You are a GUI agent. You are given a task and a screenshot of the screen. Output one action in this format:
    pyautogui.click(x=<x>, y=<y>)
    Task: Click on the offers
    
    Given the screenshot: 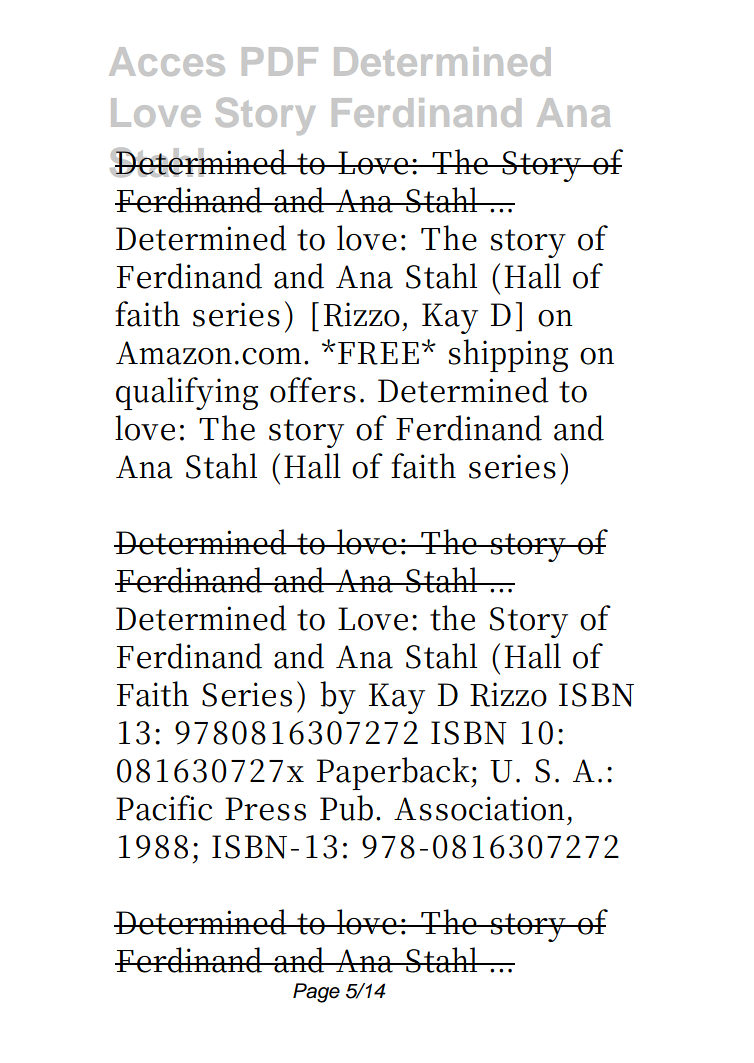 What is the action you would take?
    pyautogui.click(x=313, y=390)
